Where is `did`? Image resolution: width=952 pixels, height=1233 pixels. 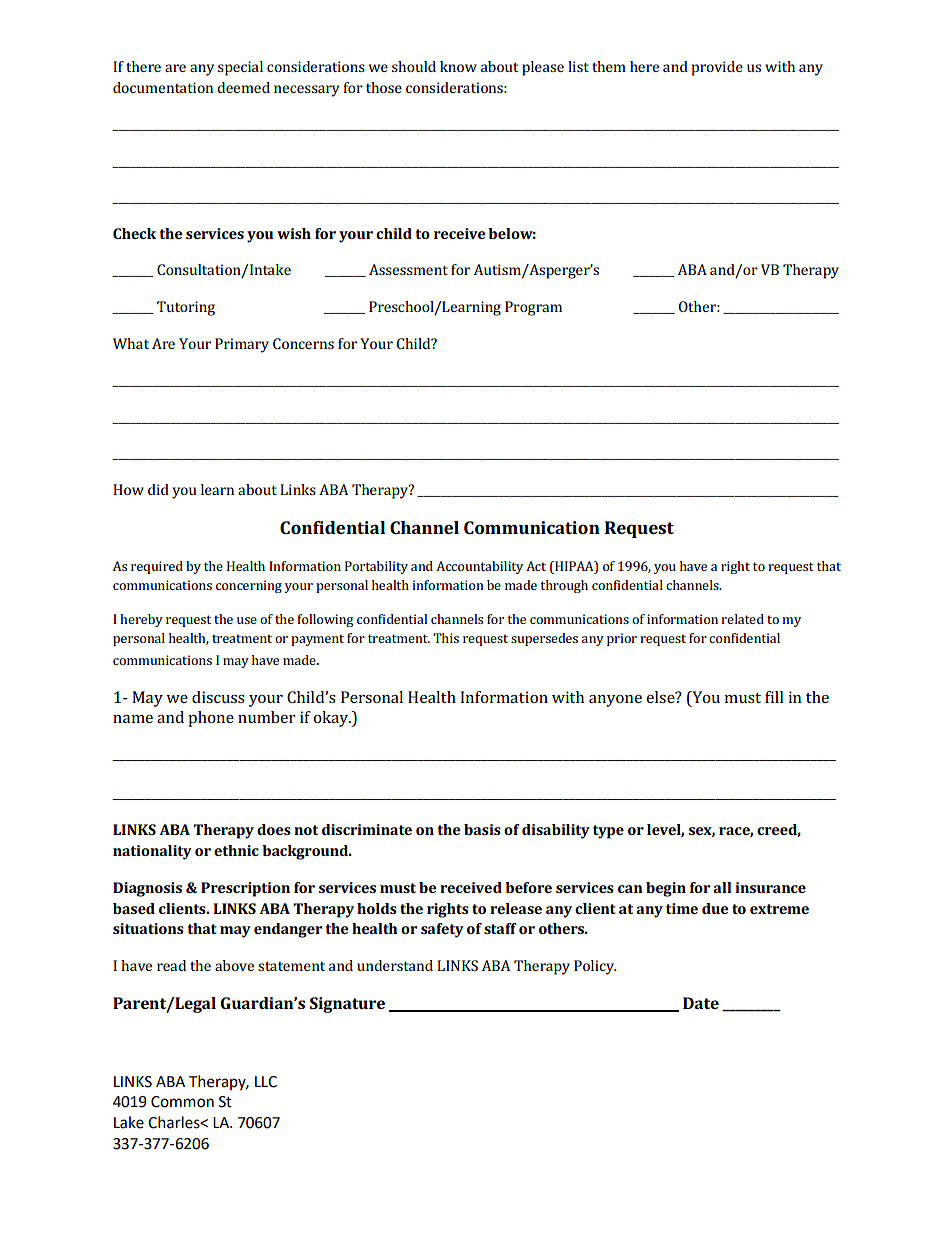
did is located at coordinates (158, 489).
